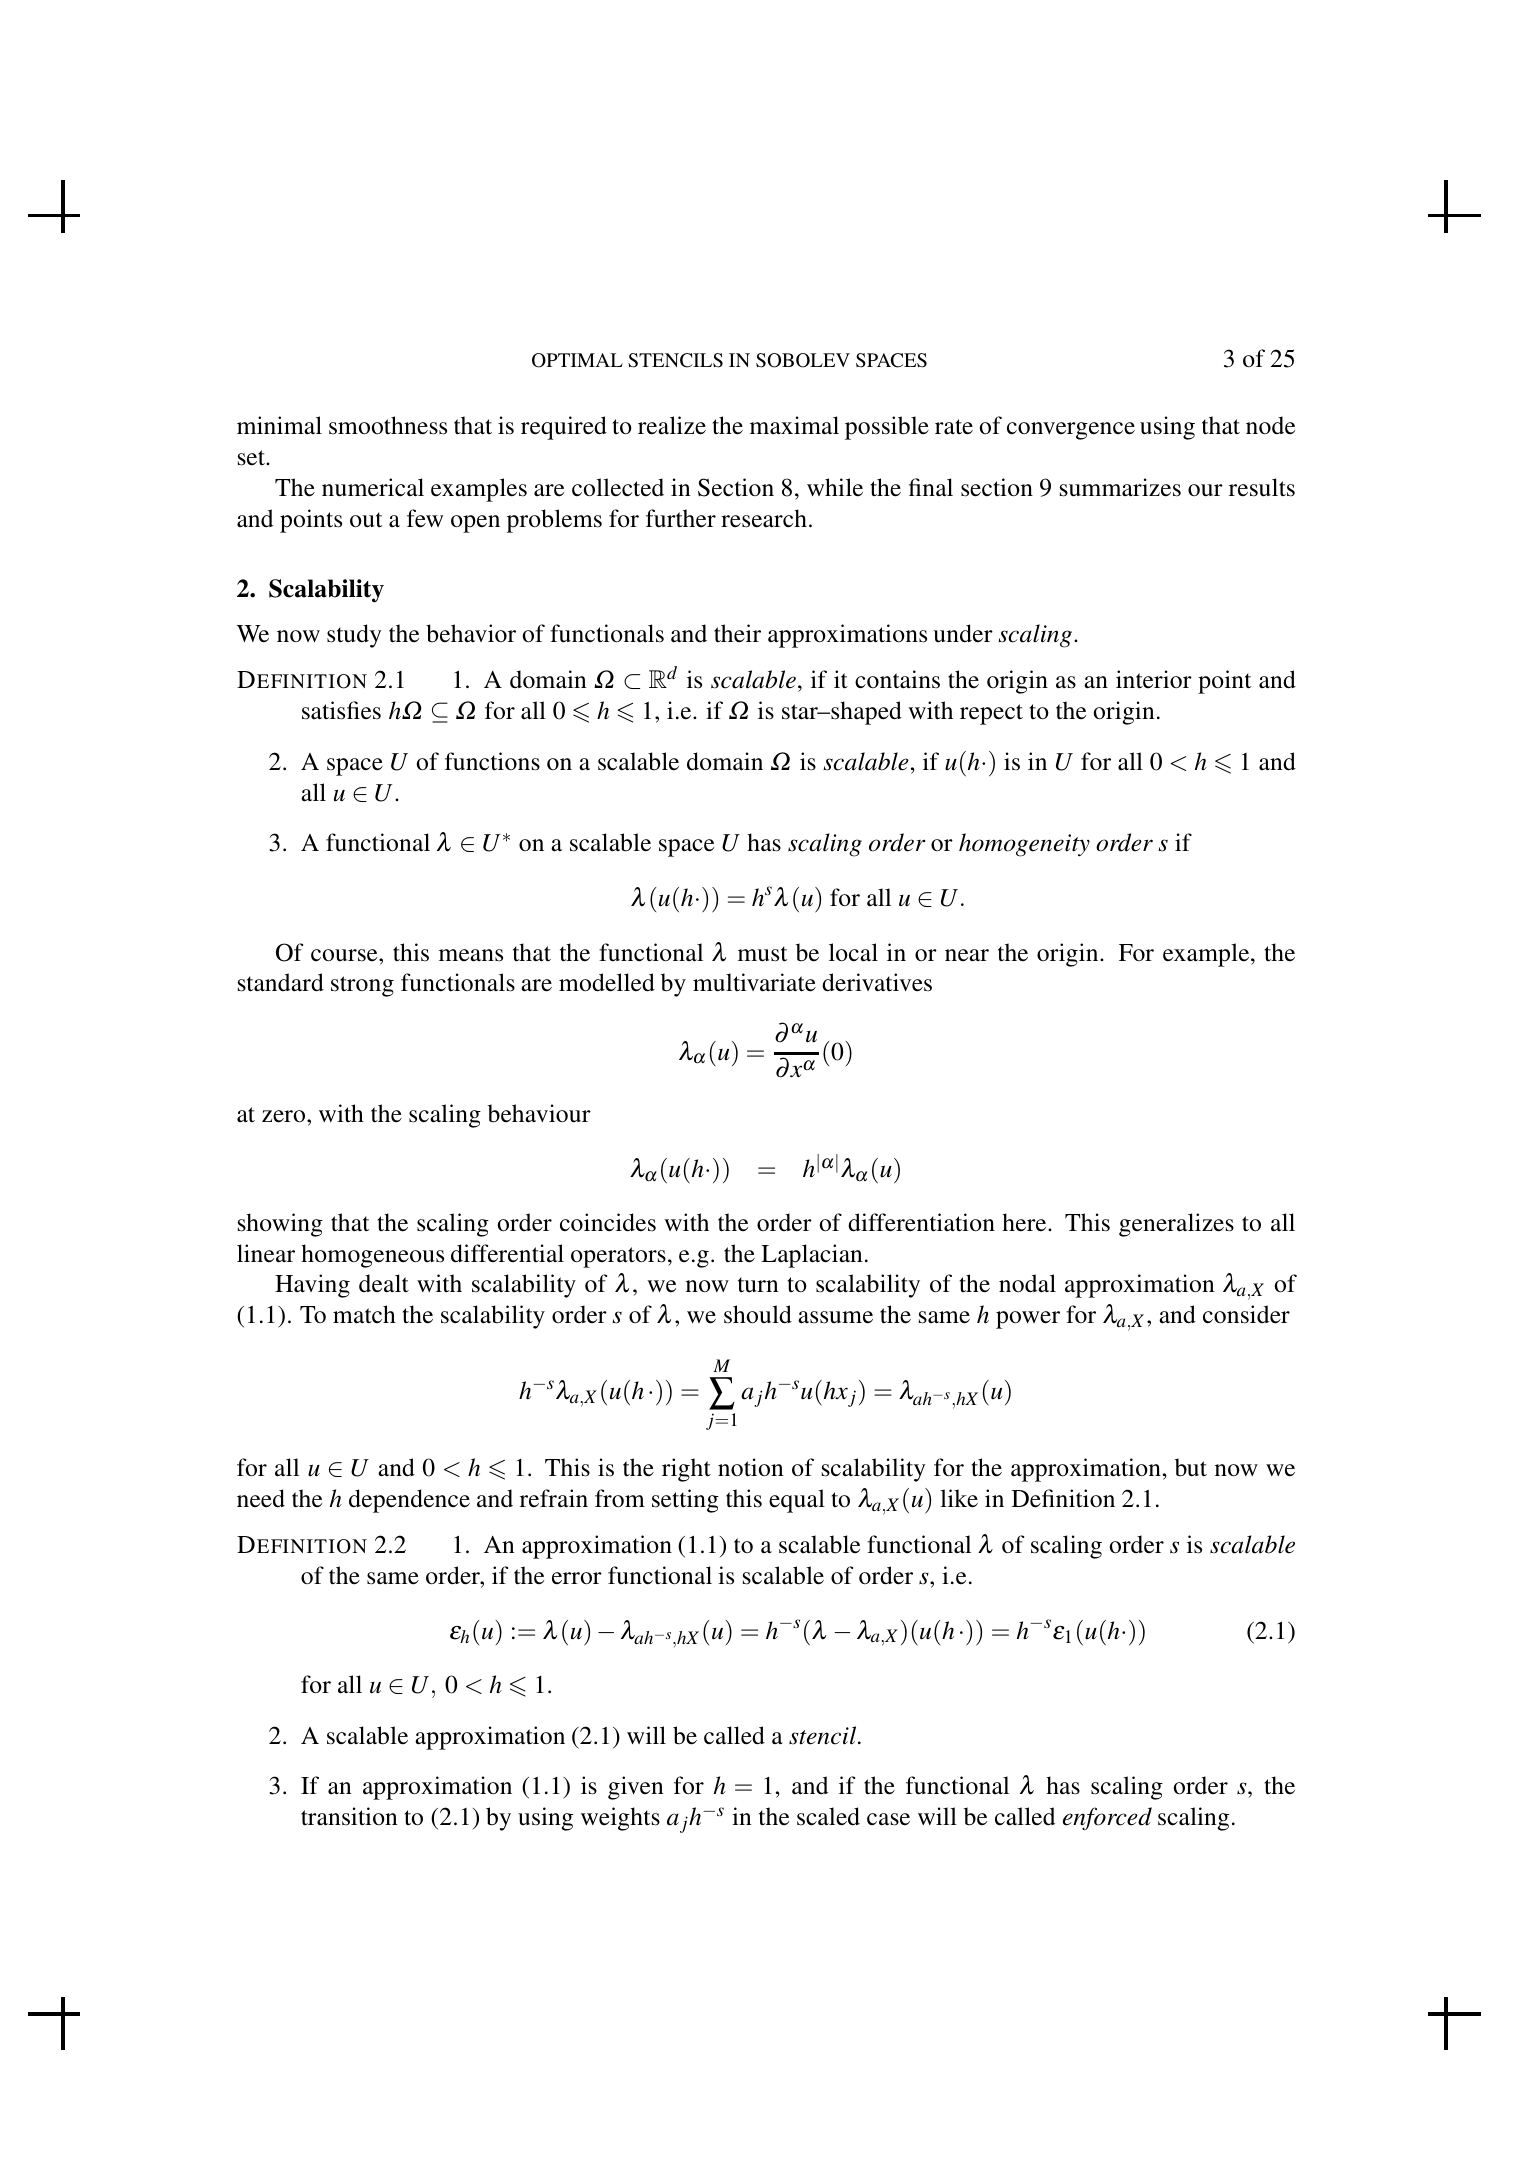 This image has width=1533, height=2169. Describe the element at coordinates (409, 1501) in the image. I see `dependence` at that location.
